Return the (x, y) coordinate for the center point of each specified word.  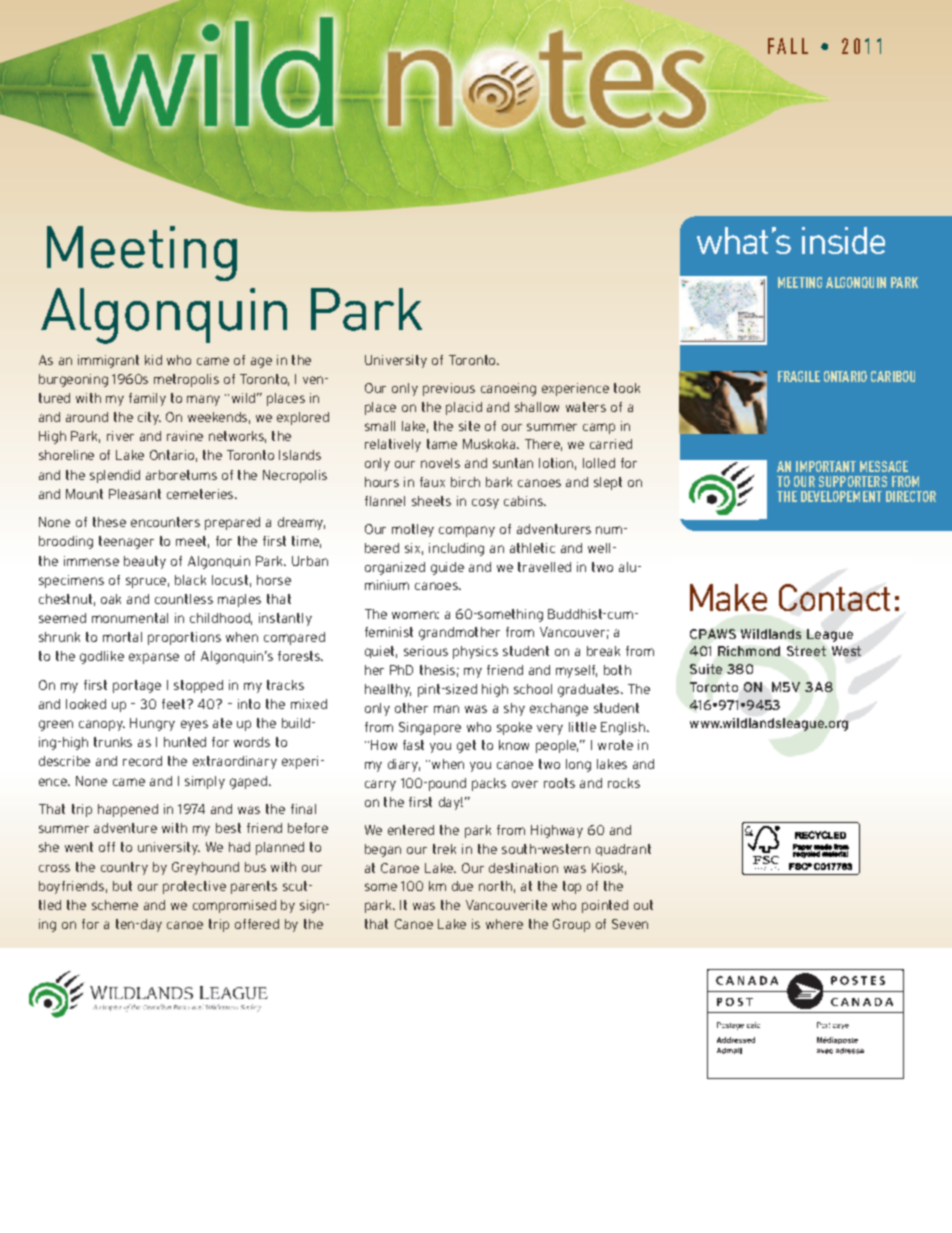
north (495, 886)
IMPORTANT (826, 466)
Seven (630, 924)
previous (449, 389)
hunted (185, 742)
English (623, 728)
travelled (544, 567)
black (190, 580)
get (466, 746)
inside (843, 240)
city (149, 418)
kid (153, 360)
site (469, 426)
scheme (115, 905)
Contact (834, 597)
